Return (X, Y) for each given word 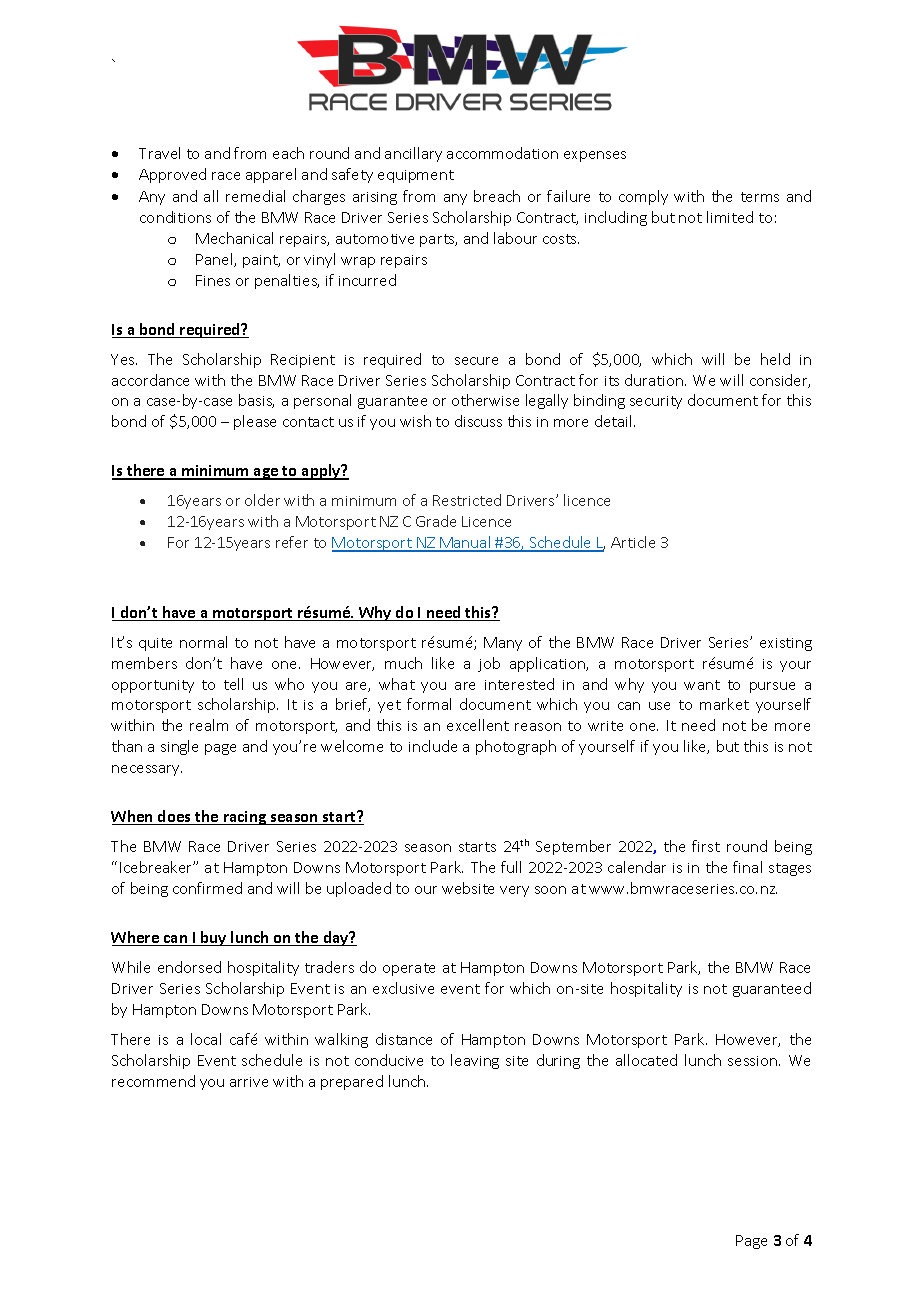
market (724, 704)
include (433, 746)
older (262, 500)
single (179, 747)
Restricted (467, 500)
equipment (416, 176)
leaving (475, 1061)
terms (760, 197)
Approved (172, 175)
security (656, 402)
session (754, 1061)
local (206, 1039)
